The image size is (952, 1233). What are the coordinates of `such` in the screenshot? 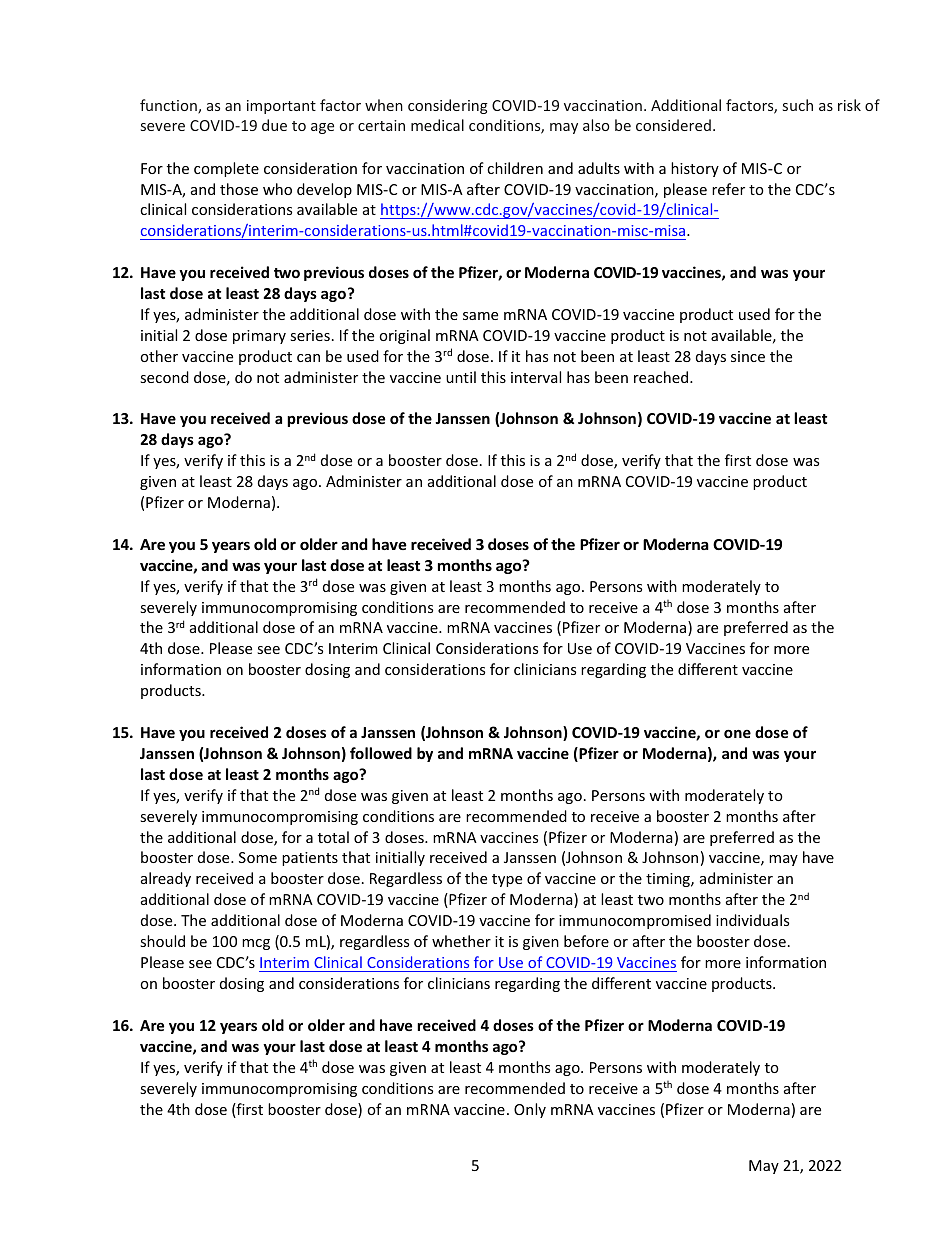 It's located at (798, 105).
